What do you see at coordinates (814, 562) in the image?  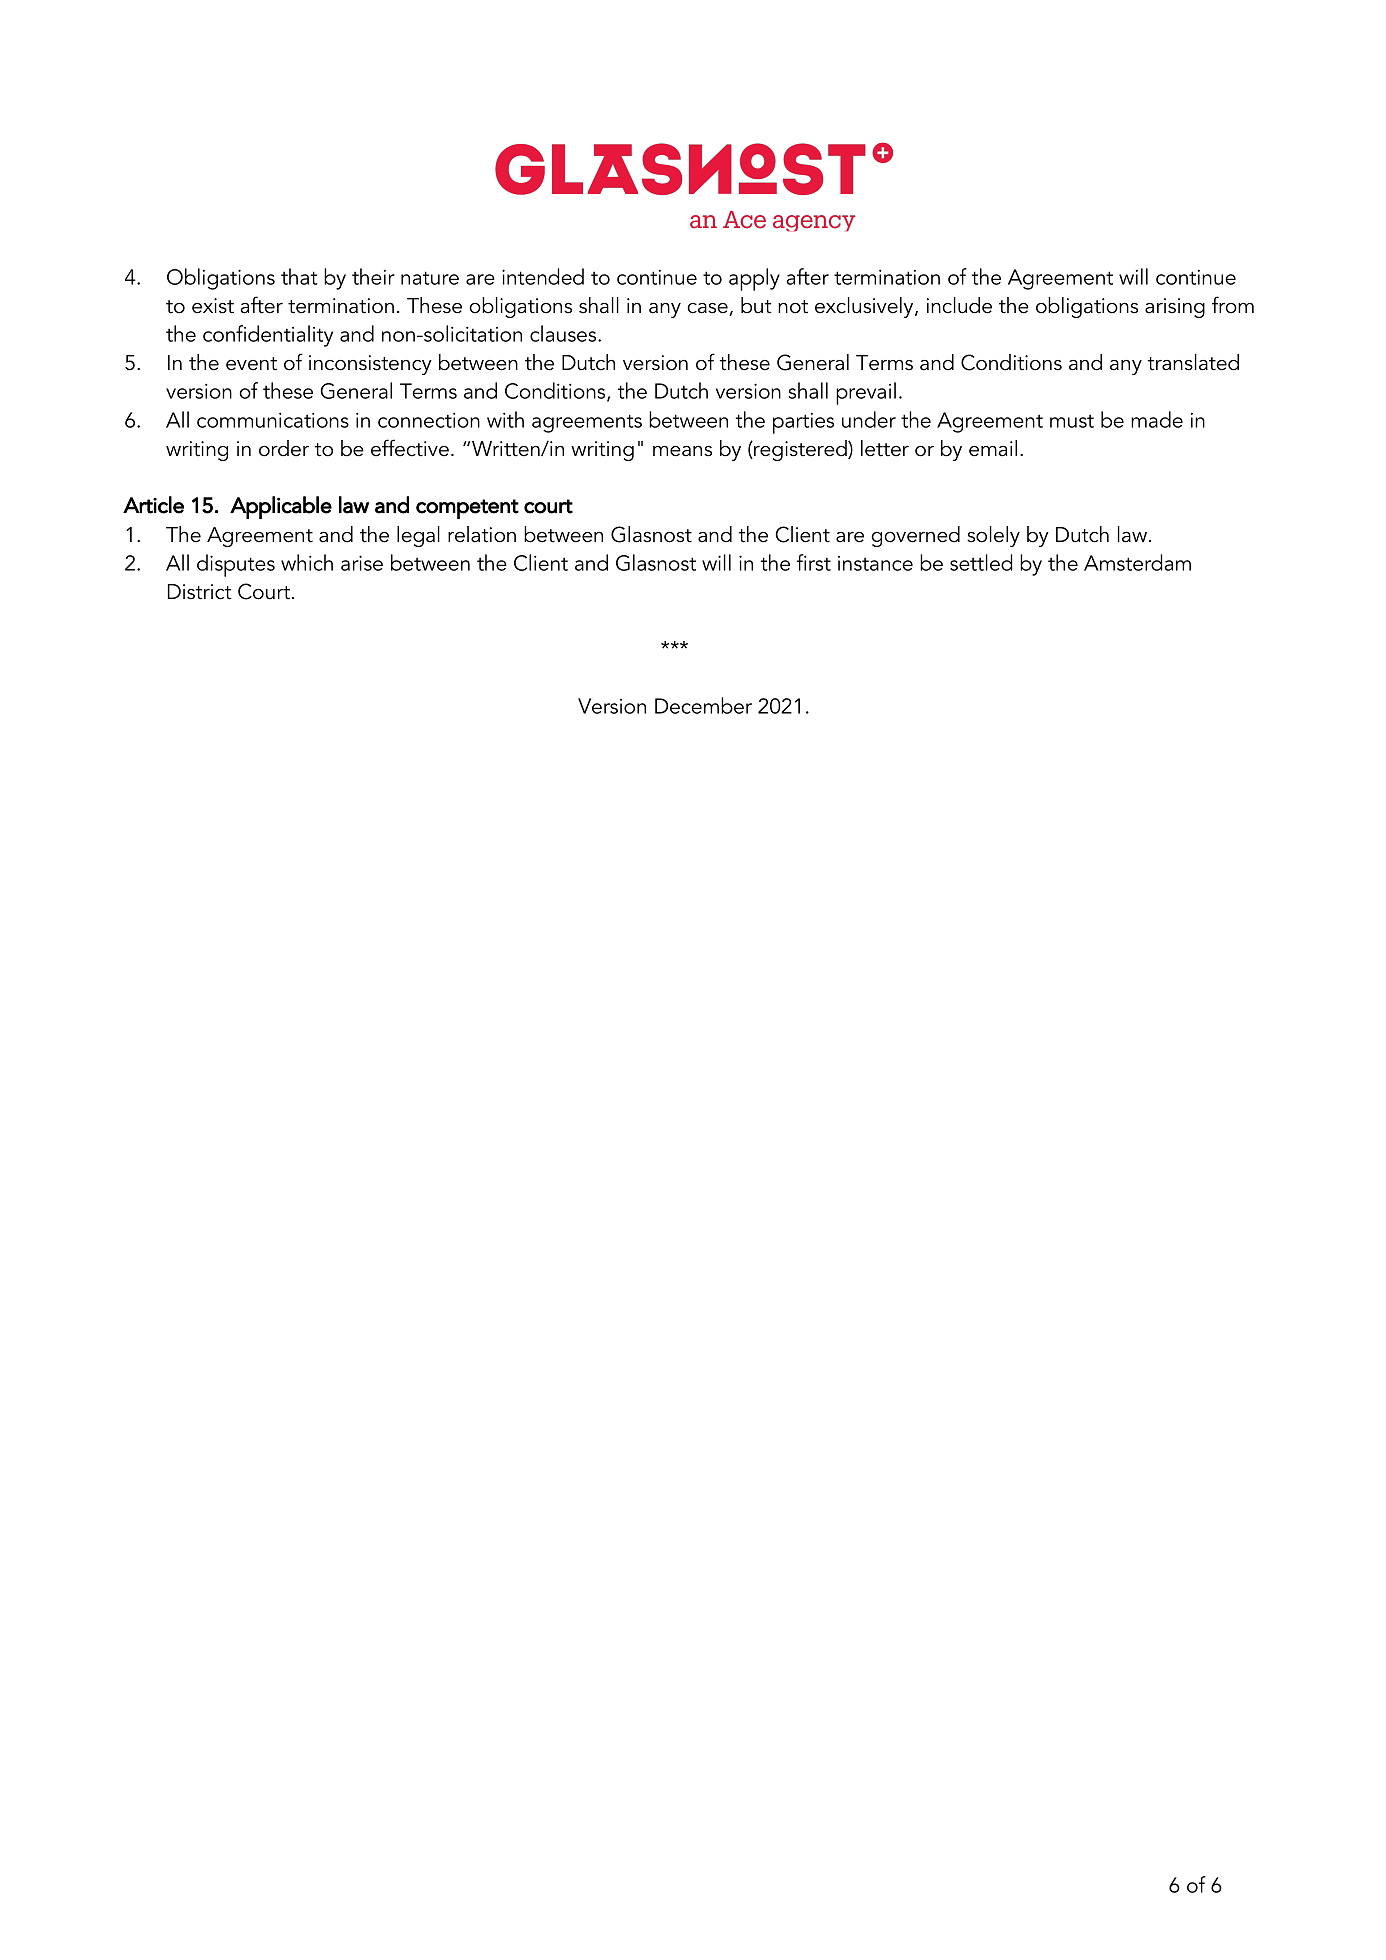 I see `first` at bounding box center [814, 562].
